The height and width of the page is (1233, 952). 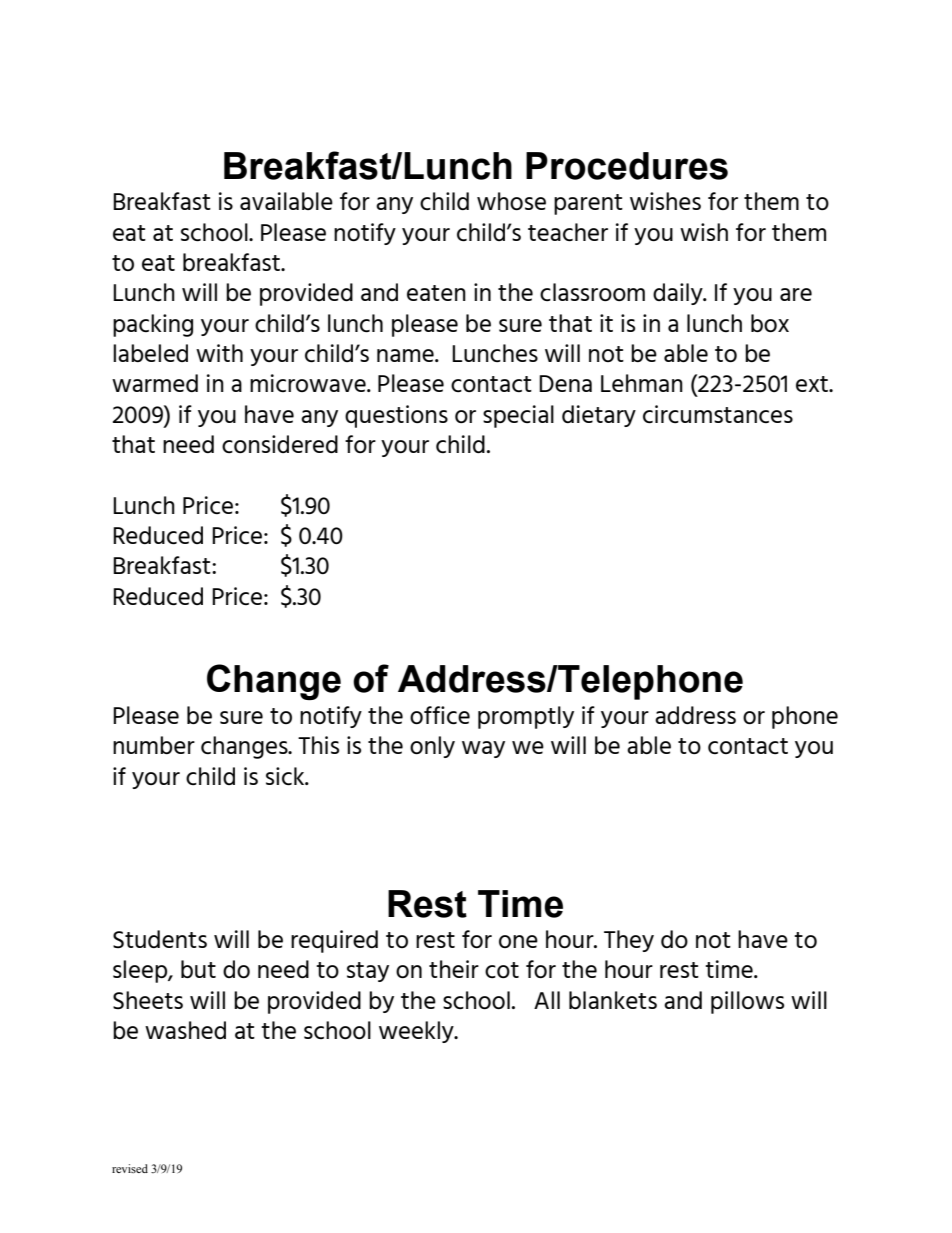 What do you see at coordinates (483, 749) in the page?
I see `way` at bounding box center [483, 749].
